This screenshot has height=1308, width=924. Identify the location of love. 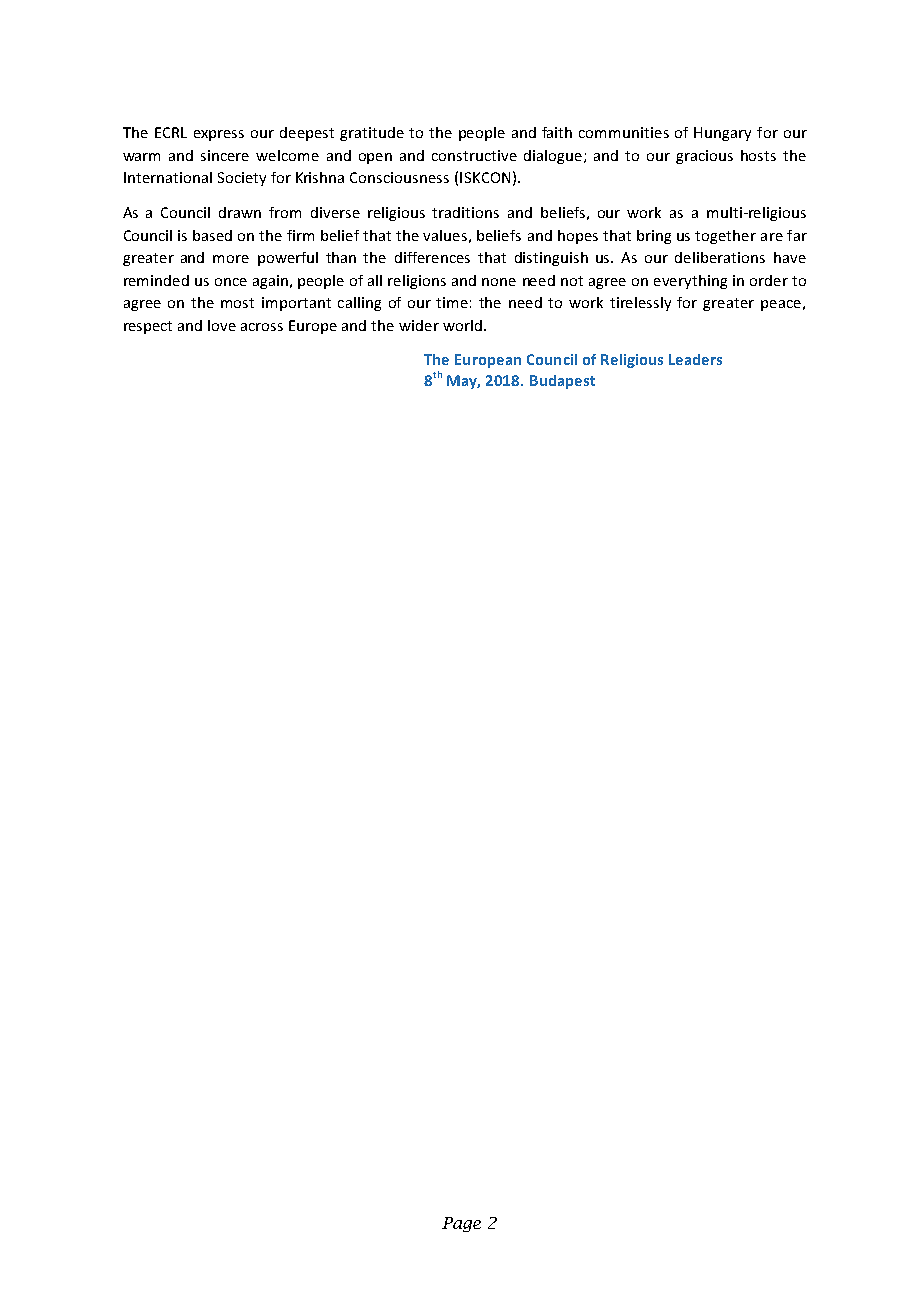
(222, 325).
